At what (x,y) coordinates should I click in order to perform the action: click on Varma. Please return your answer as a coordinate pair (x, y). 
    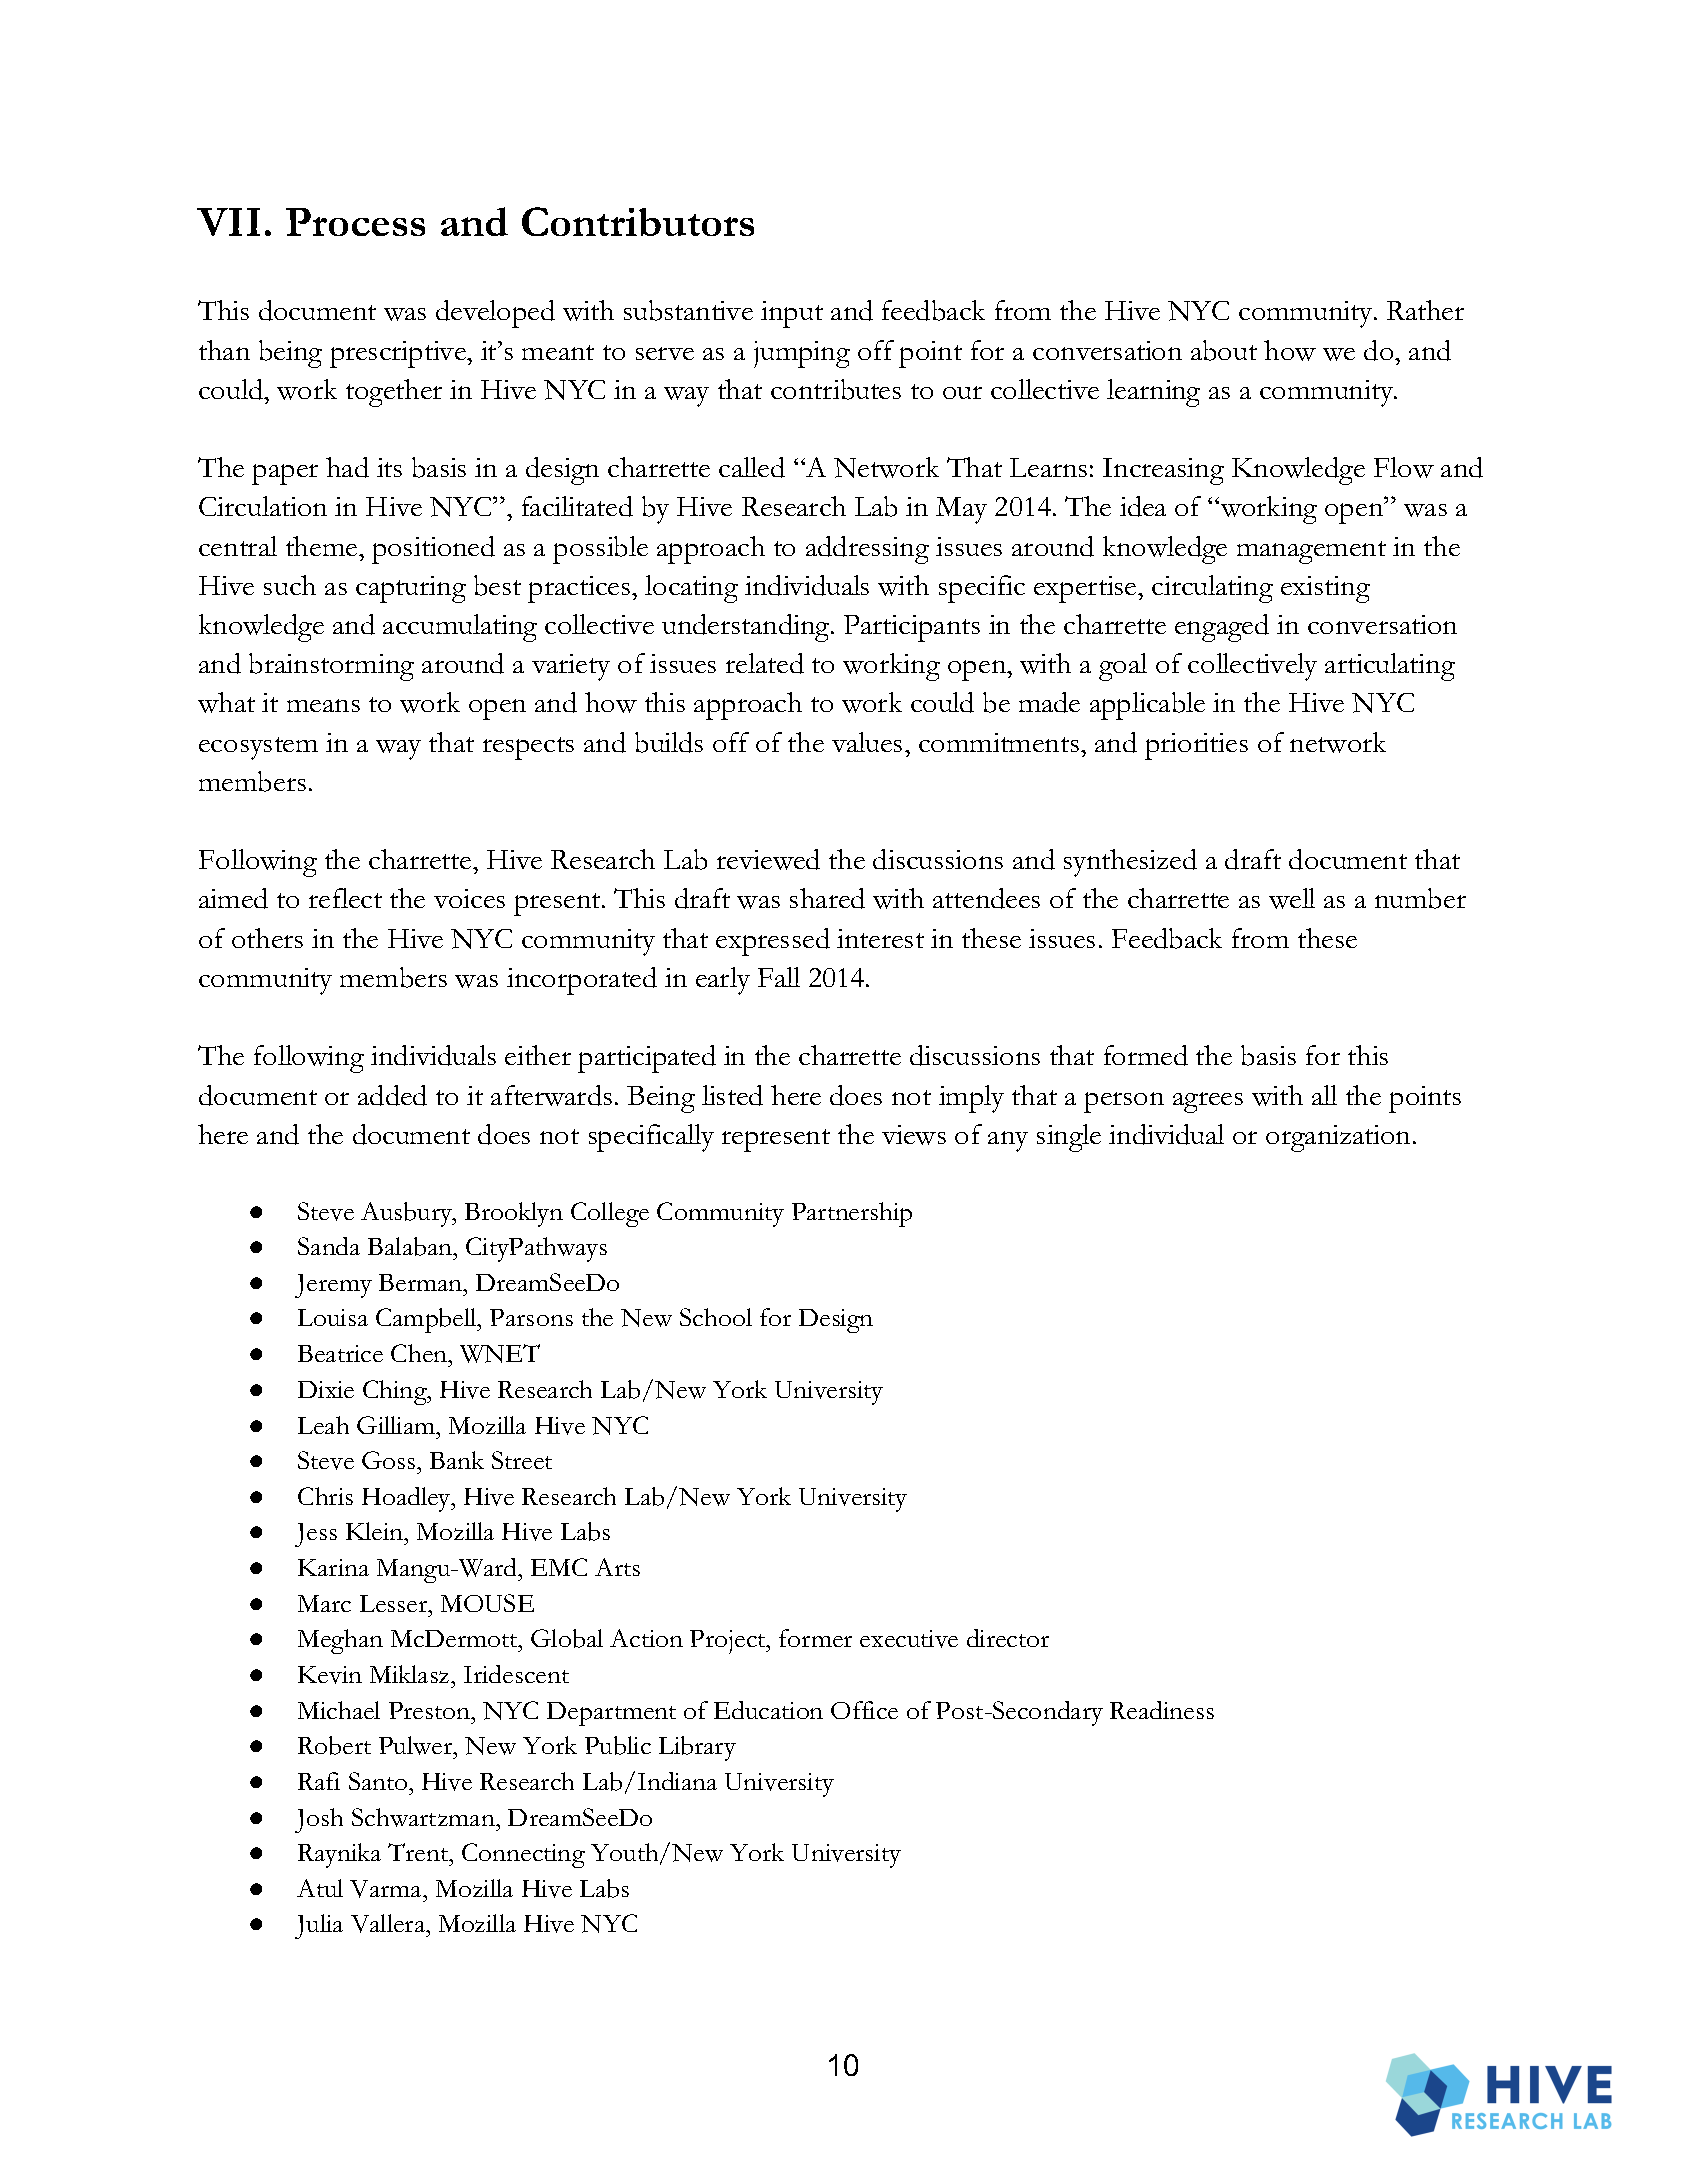
    Looking at the image, I should click on (387, 1889).
